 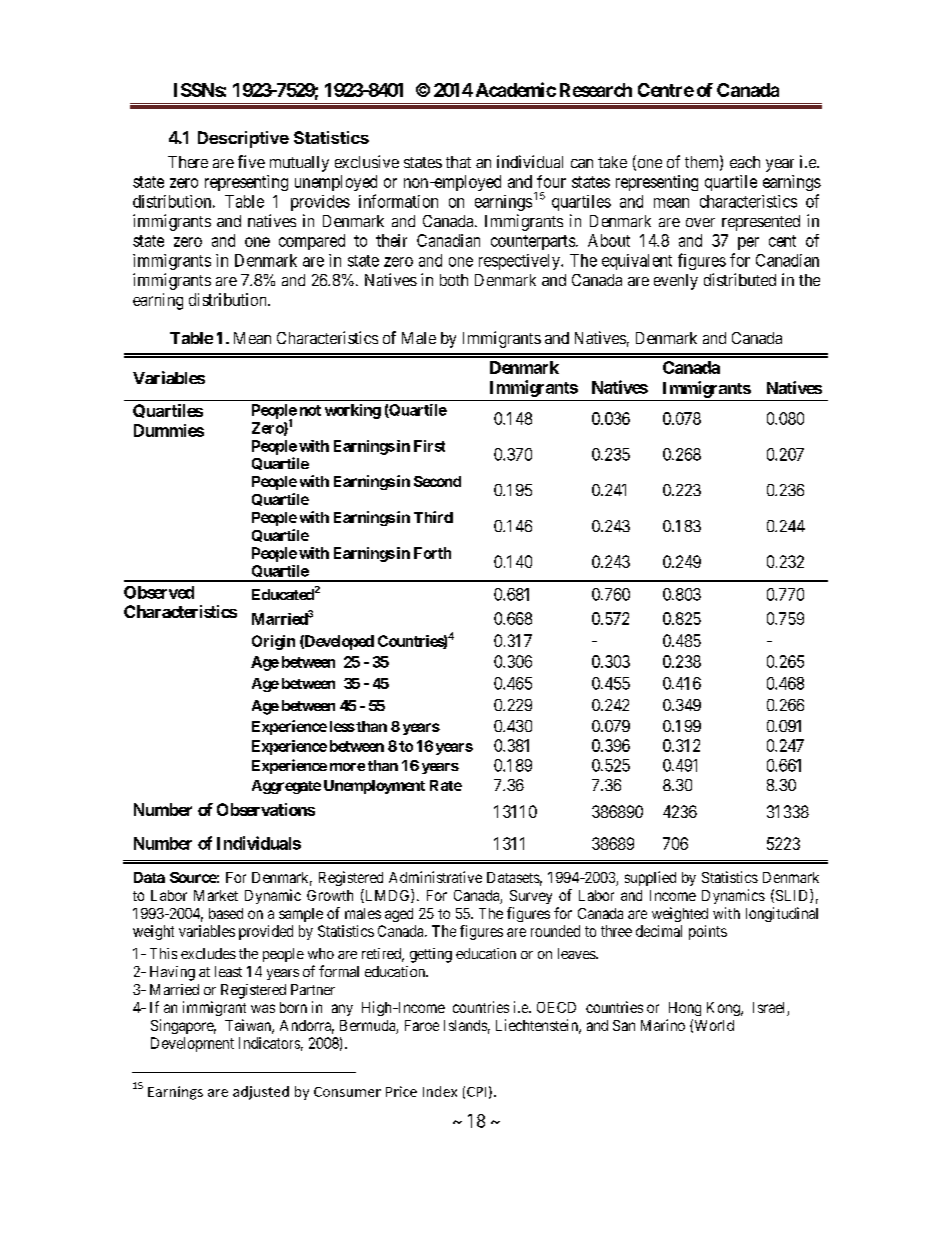 What do you see at coordinates (429, 446) in the document?
I see `First` at bounding box center [429, 446].
